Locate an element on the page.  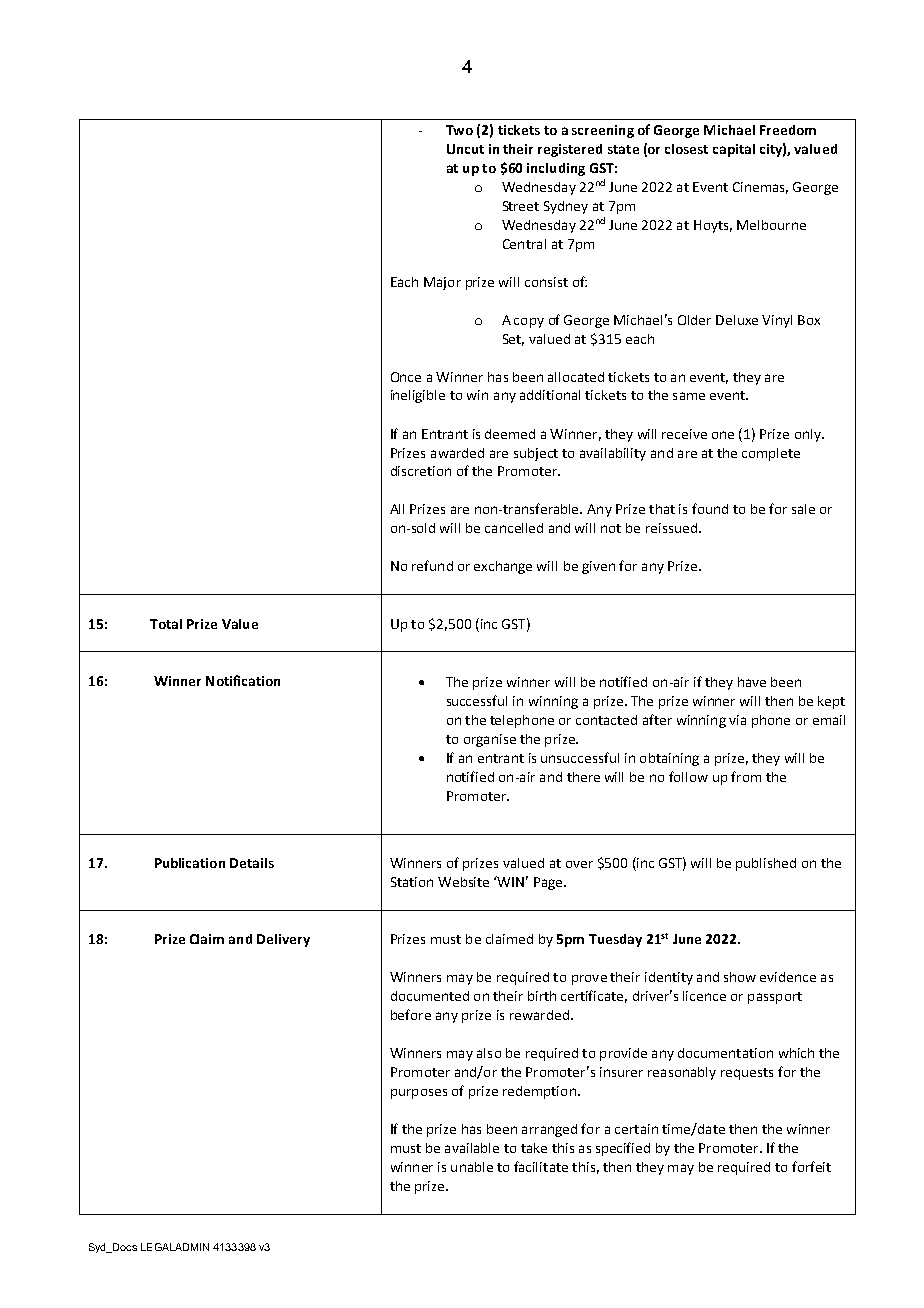
Uncut is located at coordinates (465, 149).
